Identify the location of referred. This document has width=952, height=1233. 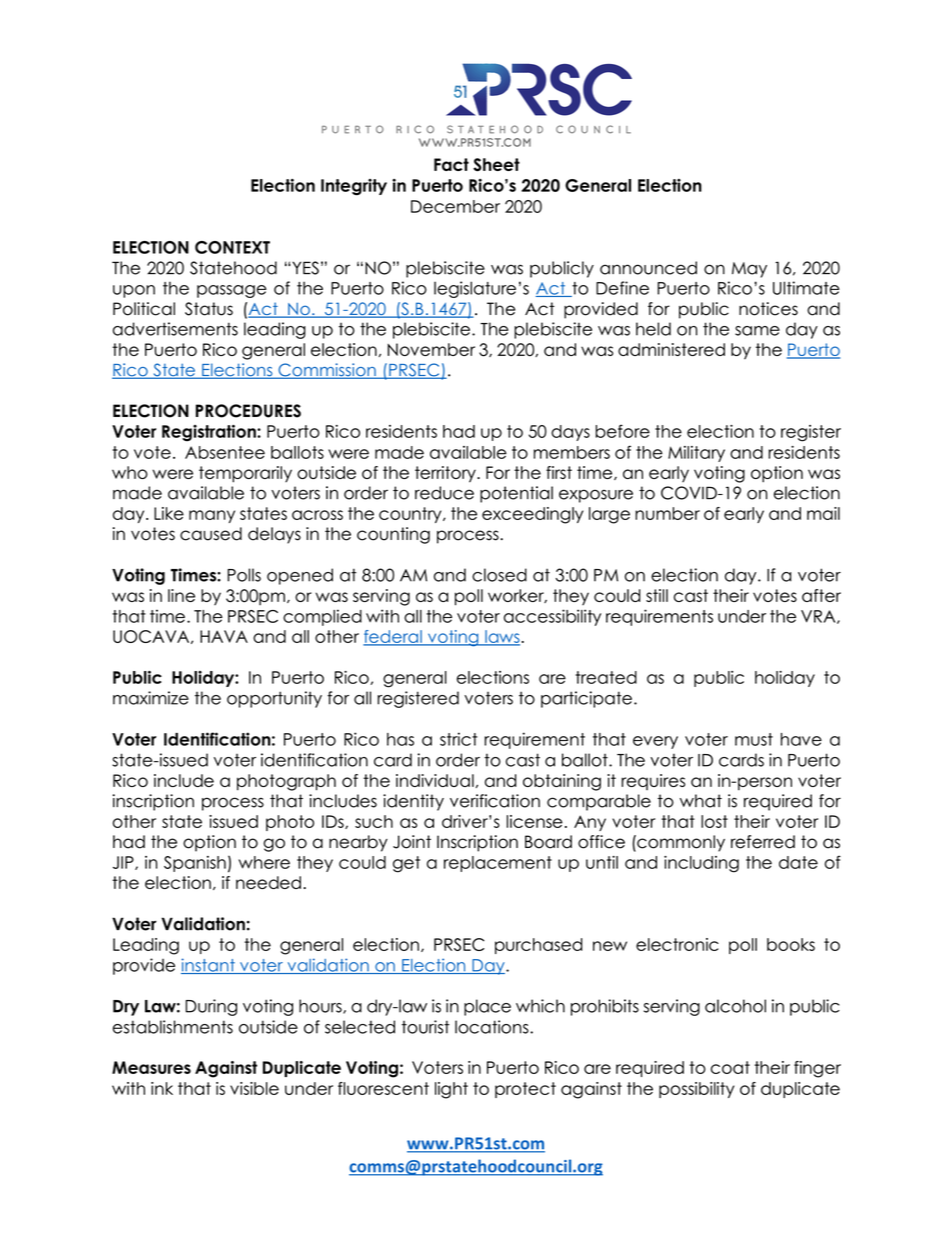
(763, 842).
